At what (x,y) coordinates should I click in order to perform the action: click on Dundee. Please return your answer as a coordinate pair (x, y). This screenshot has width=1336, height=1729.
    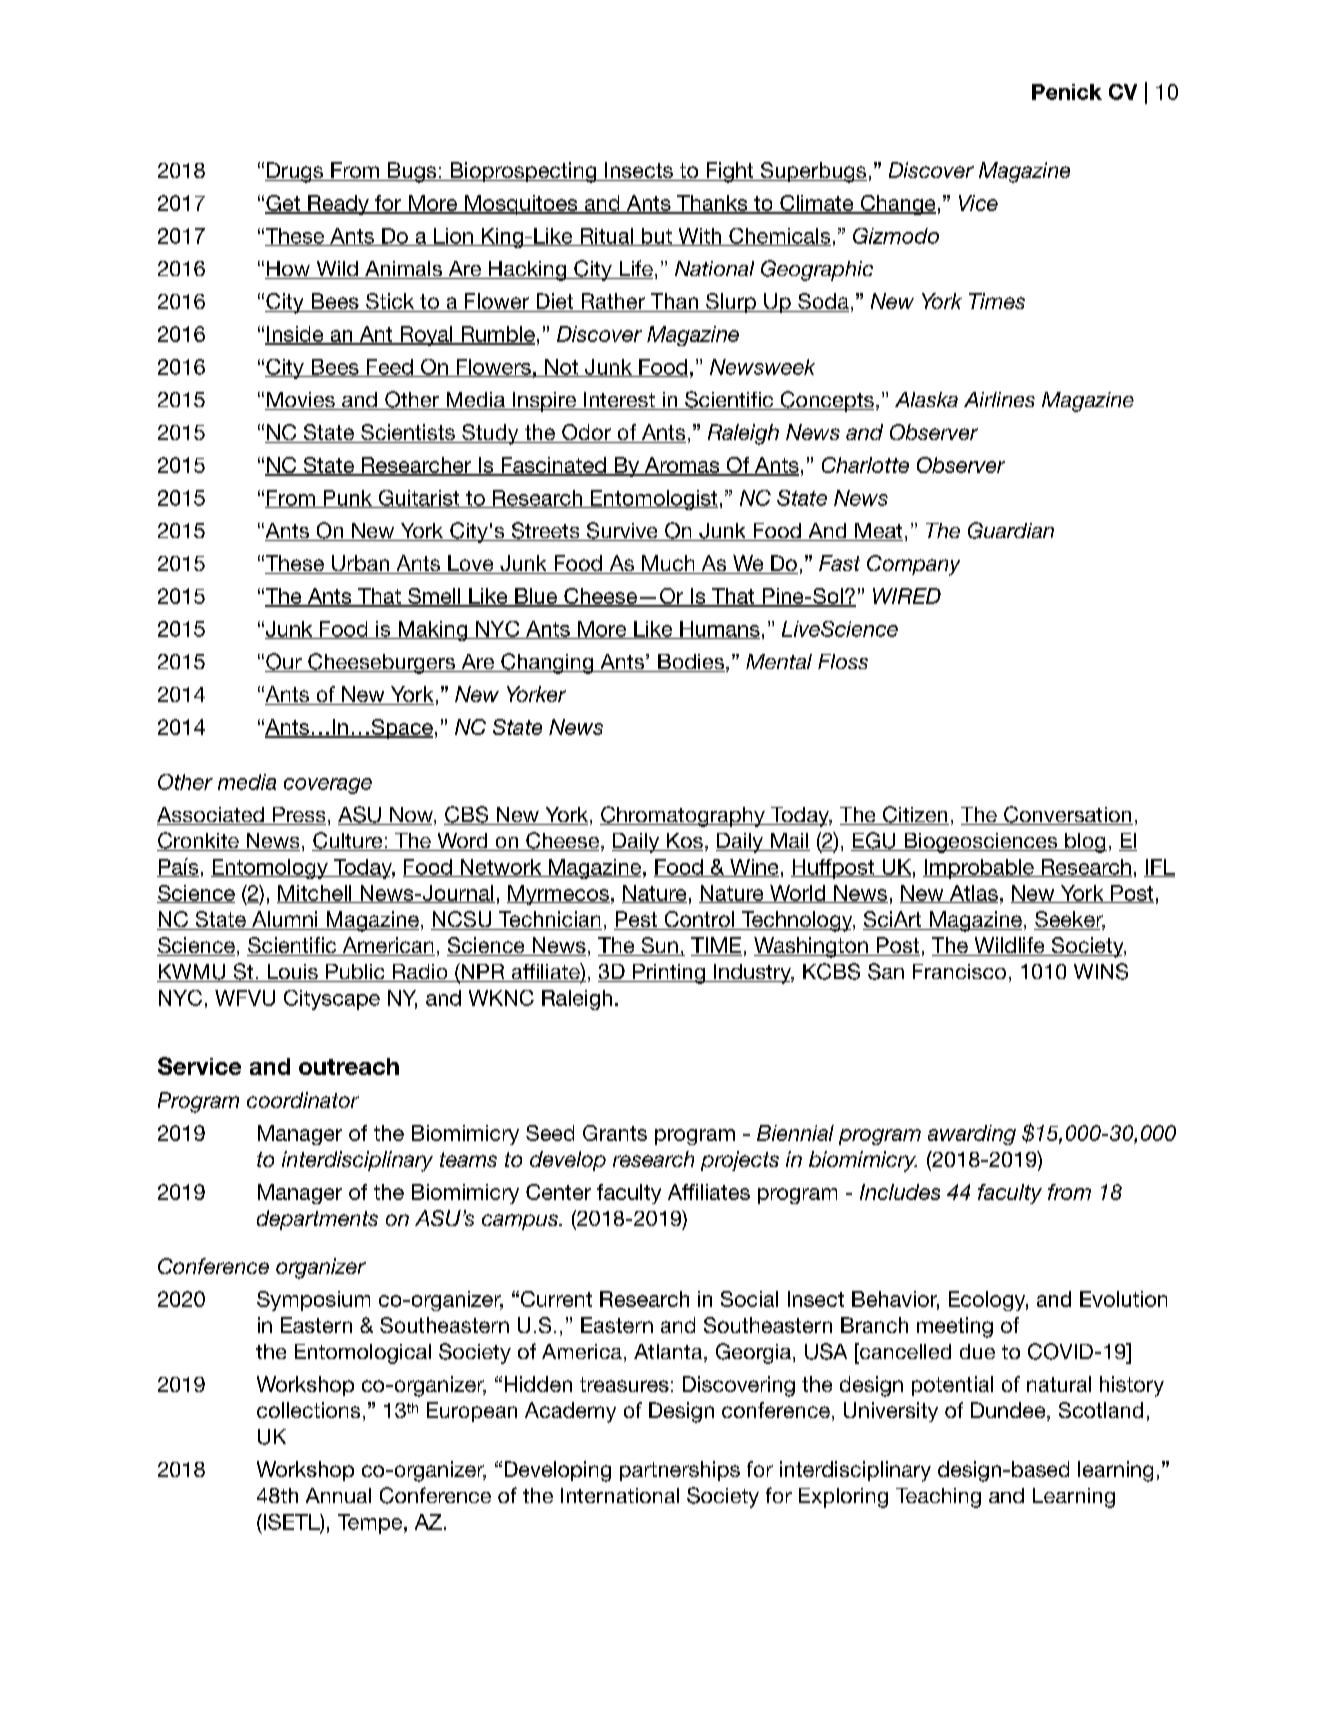
    Looking at the image, I should click on (1009, 1411).
